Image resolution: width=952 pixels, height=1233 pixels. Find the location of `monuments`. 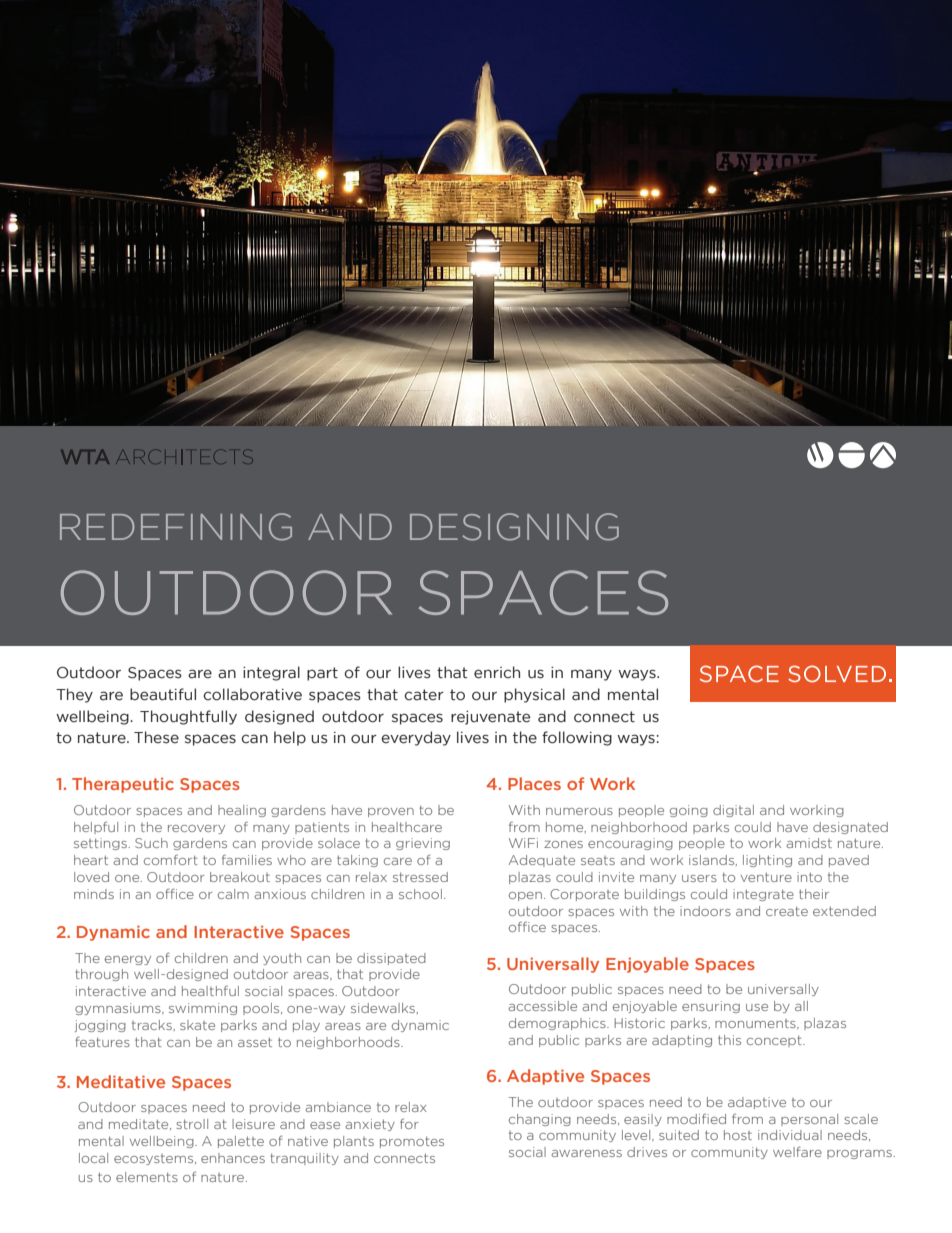

monuments is located at coordinates (756, 1024).
